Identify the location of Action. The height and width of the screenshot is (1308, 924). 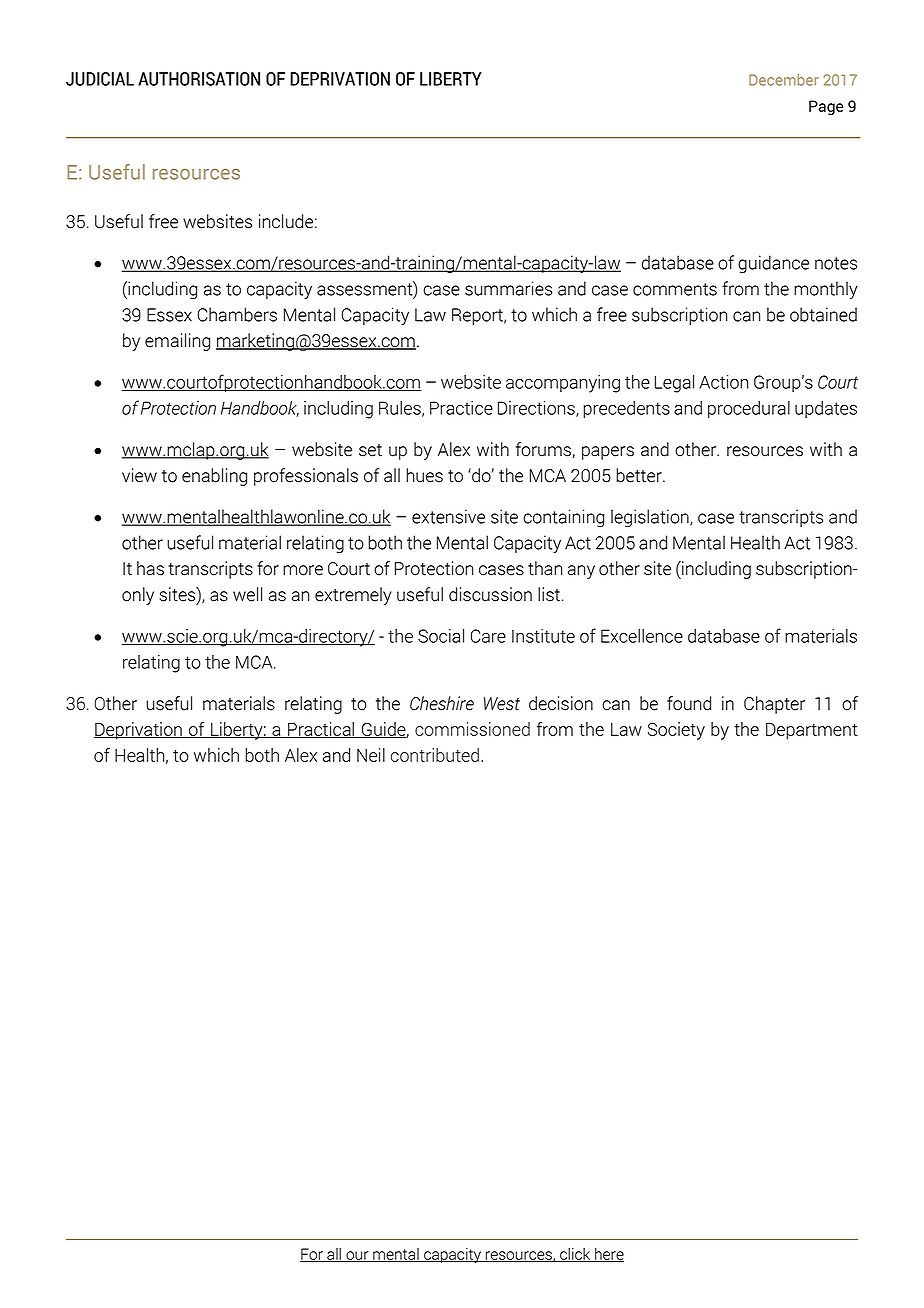
(723, 382).
